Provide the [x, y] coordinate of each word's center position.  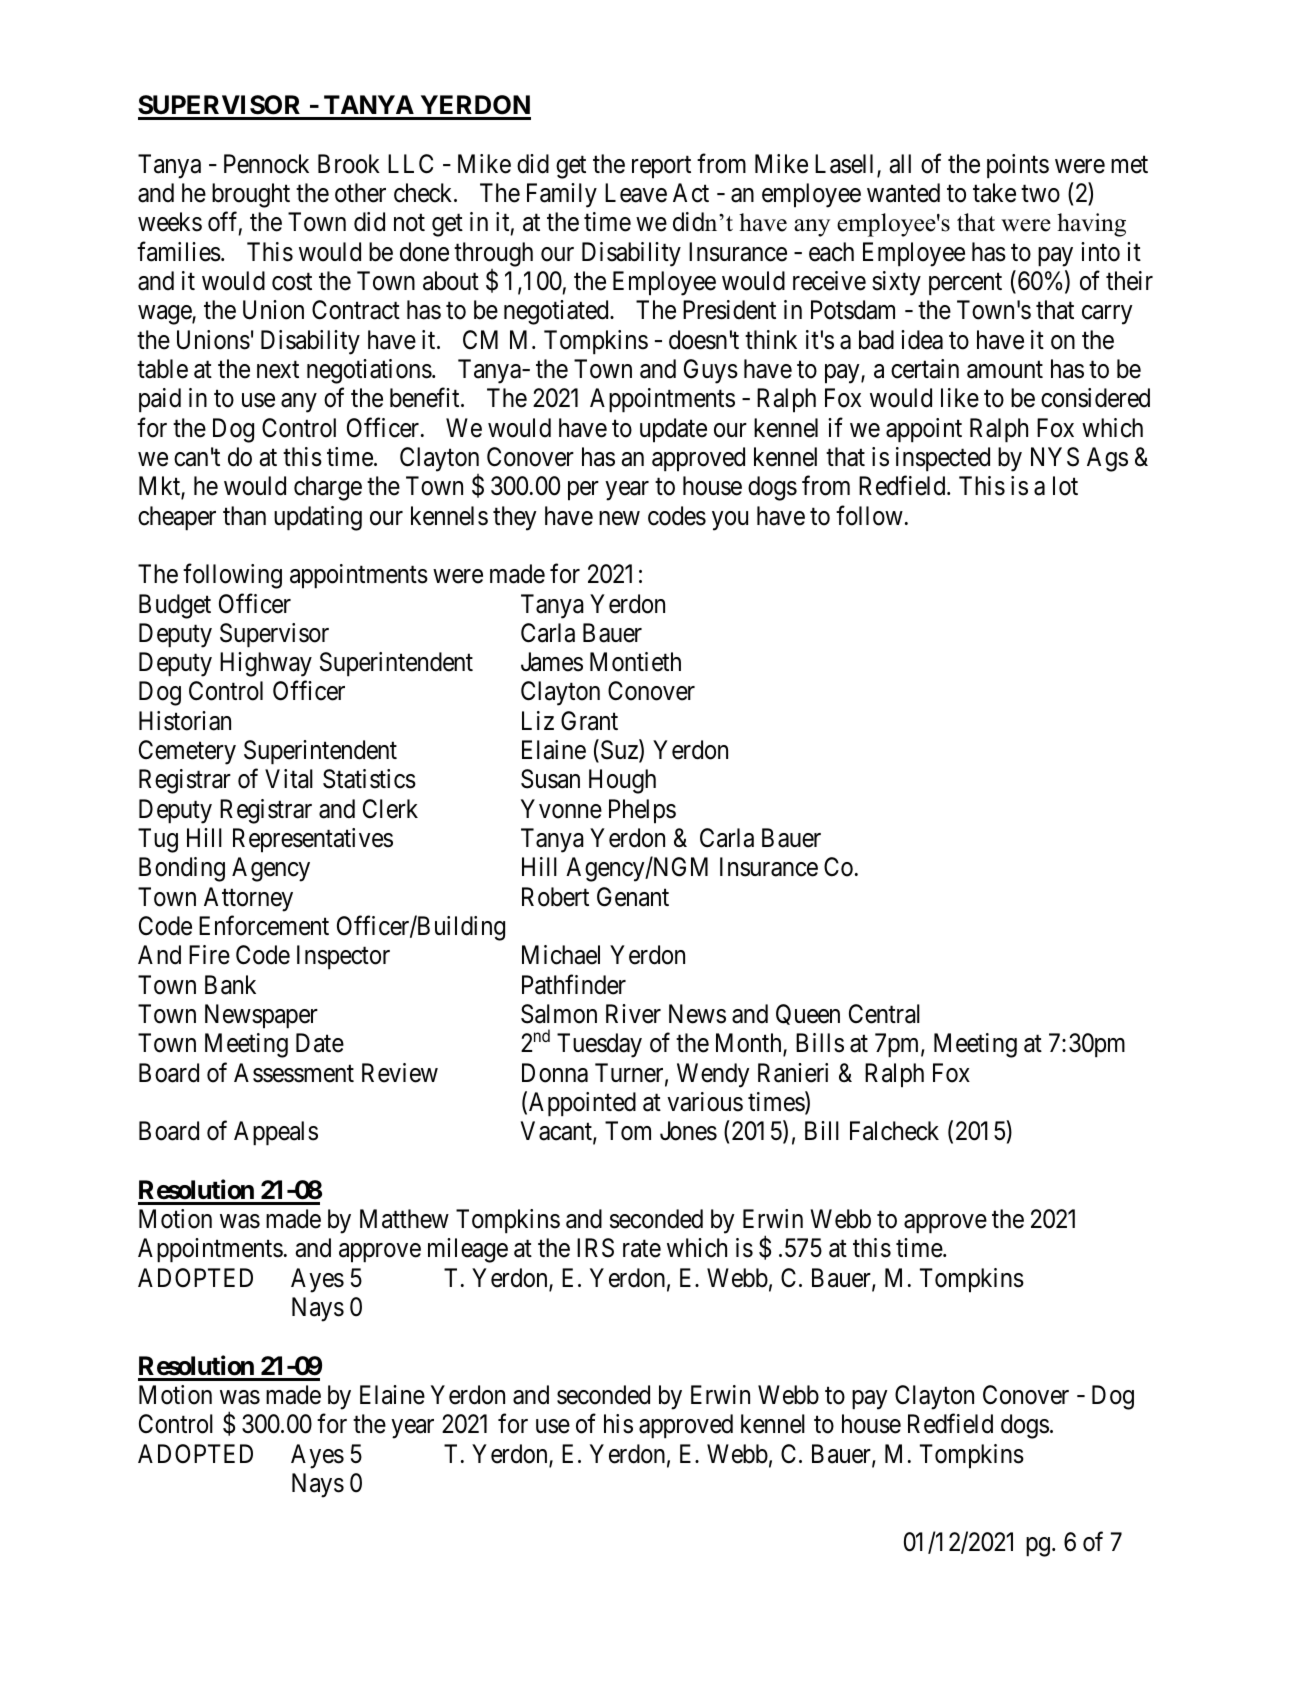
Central [884, 1014]
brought [251, 195]
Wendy [713, 1075]
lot [1065, 486]
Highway [266, 664]
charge [328, 488]
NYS [1055, 457]
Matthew [404, 1219]
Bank [230, 985]
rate [642, 1249]
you [730, 521]
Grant [589, 721]
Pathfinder [574, 984]
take [994, 193]
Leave [636, 193]
